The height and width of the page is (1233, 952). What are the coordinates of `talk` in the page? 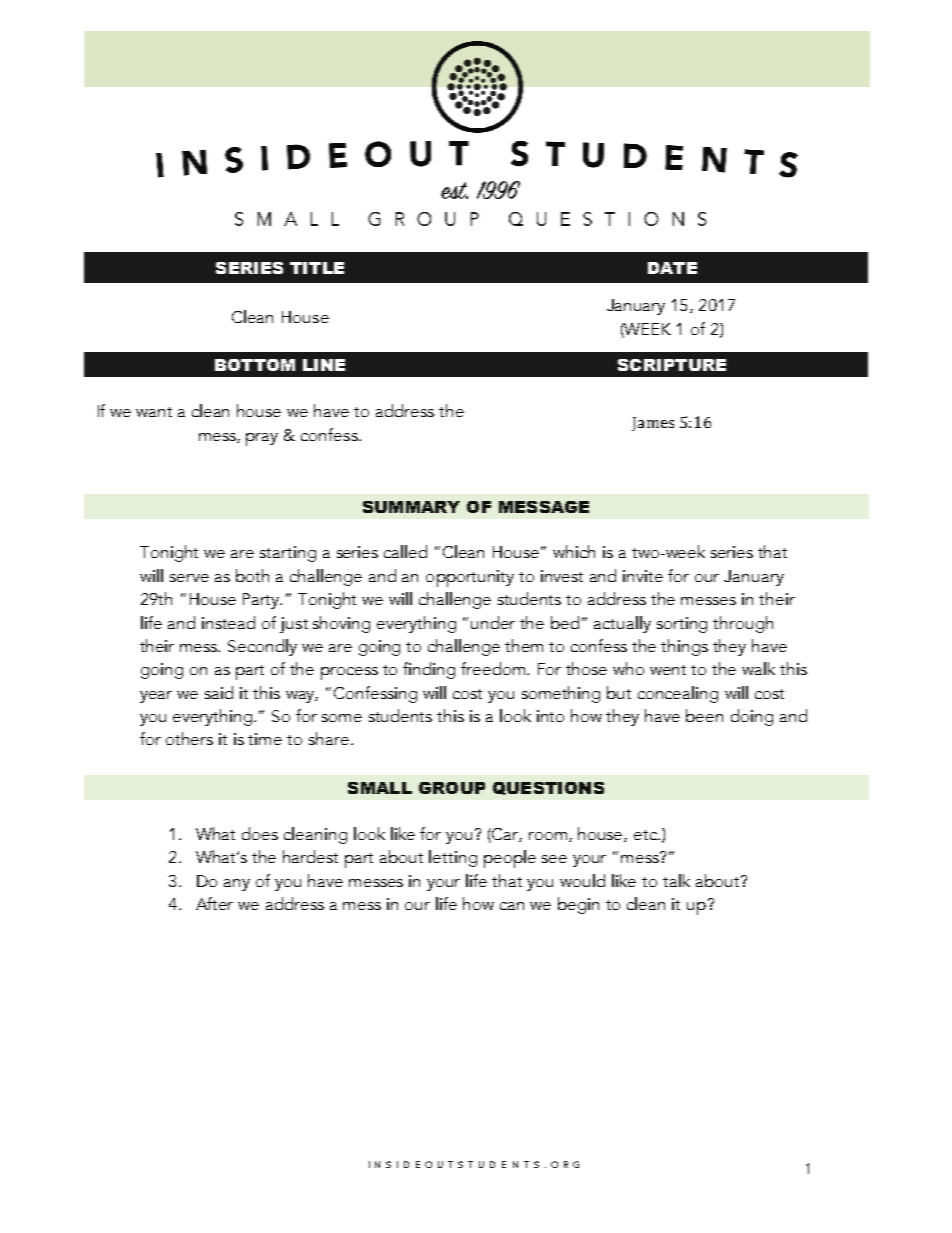 It's located at (676, 880).
